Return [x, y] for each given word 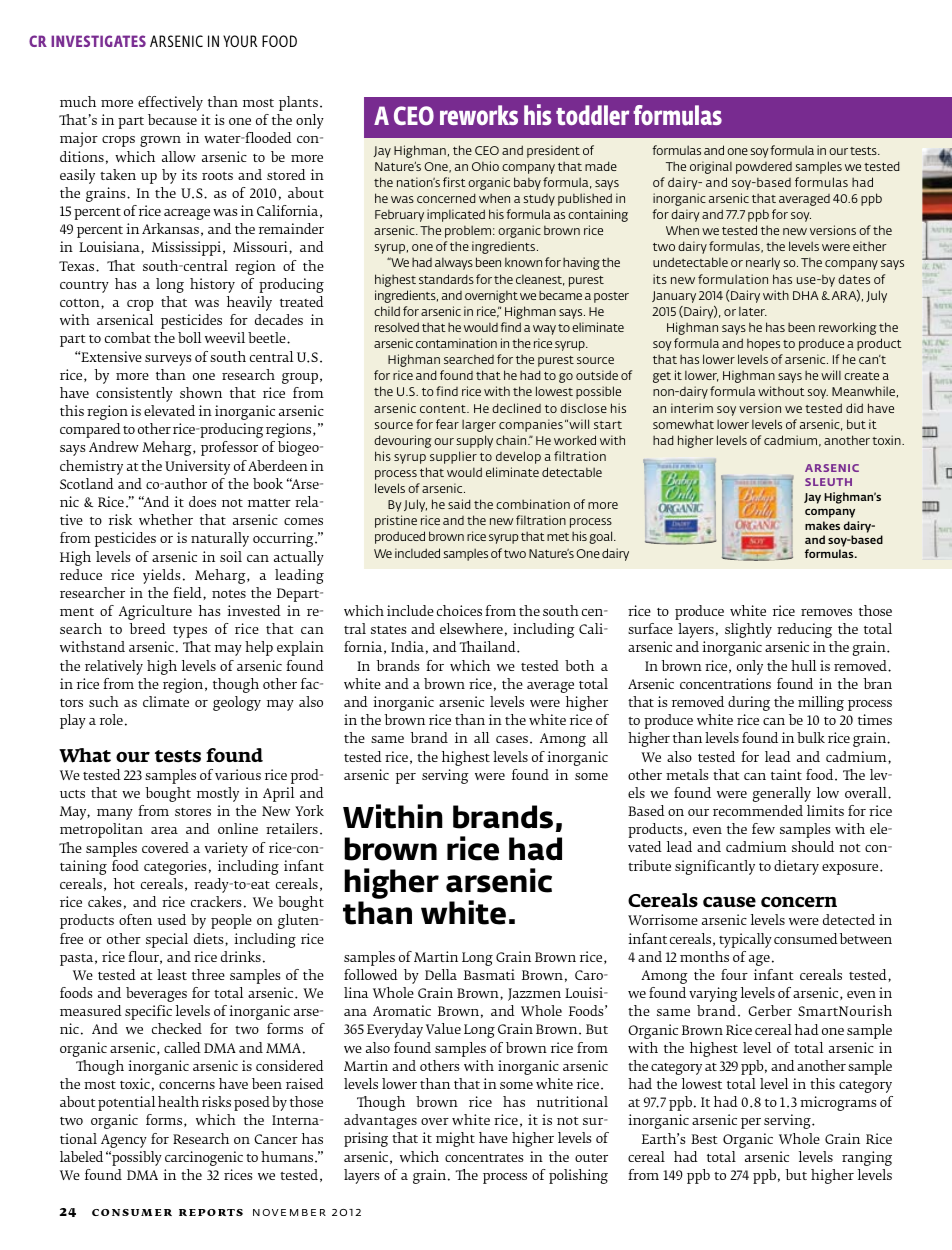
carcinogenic [204, 1158]
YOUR [240, 41]
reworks [479, 115]
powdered [764, 168]
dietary [796, 867]
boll [190, 337]
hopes [763, 344]
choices [459, 610]
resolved [397, 327]
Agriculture [155, 612]
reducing [804, 630]
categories [175, 867]
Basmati [489, 974]
